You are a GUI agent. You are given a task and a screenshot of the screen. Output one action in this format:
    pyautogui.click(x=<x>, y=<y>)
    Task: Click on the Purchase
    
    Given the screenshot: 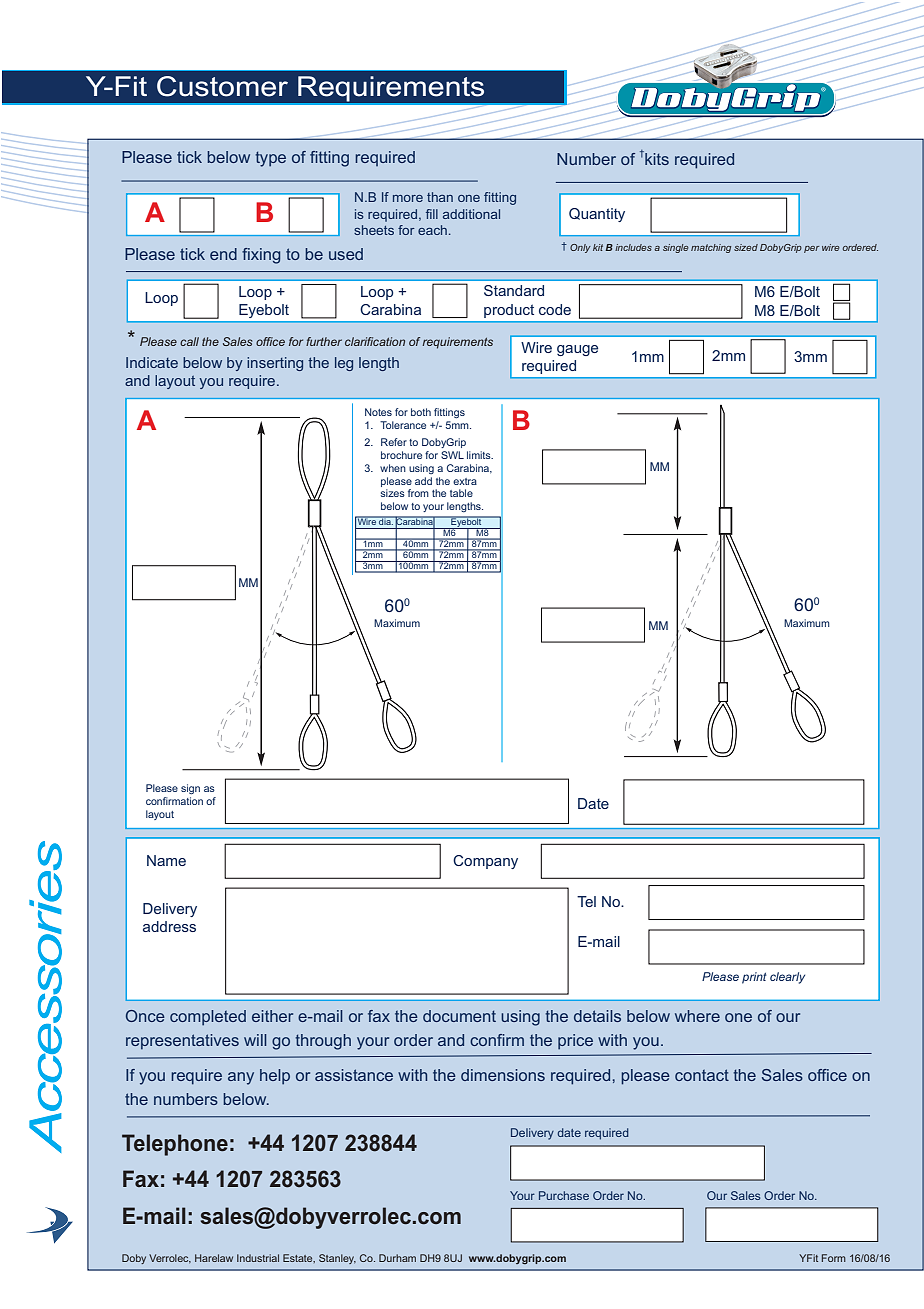 What is the action you would take?
    pyautogui.click(x=564, y=1195)
